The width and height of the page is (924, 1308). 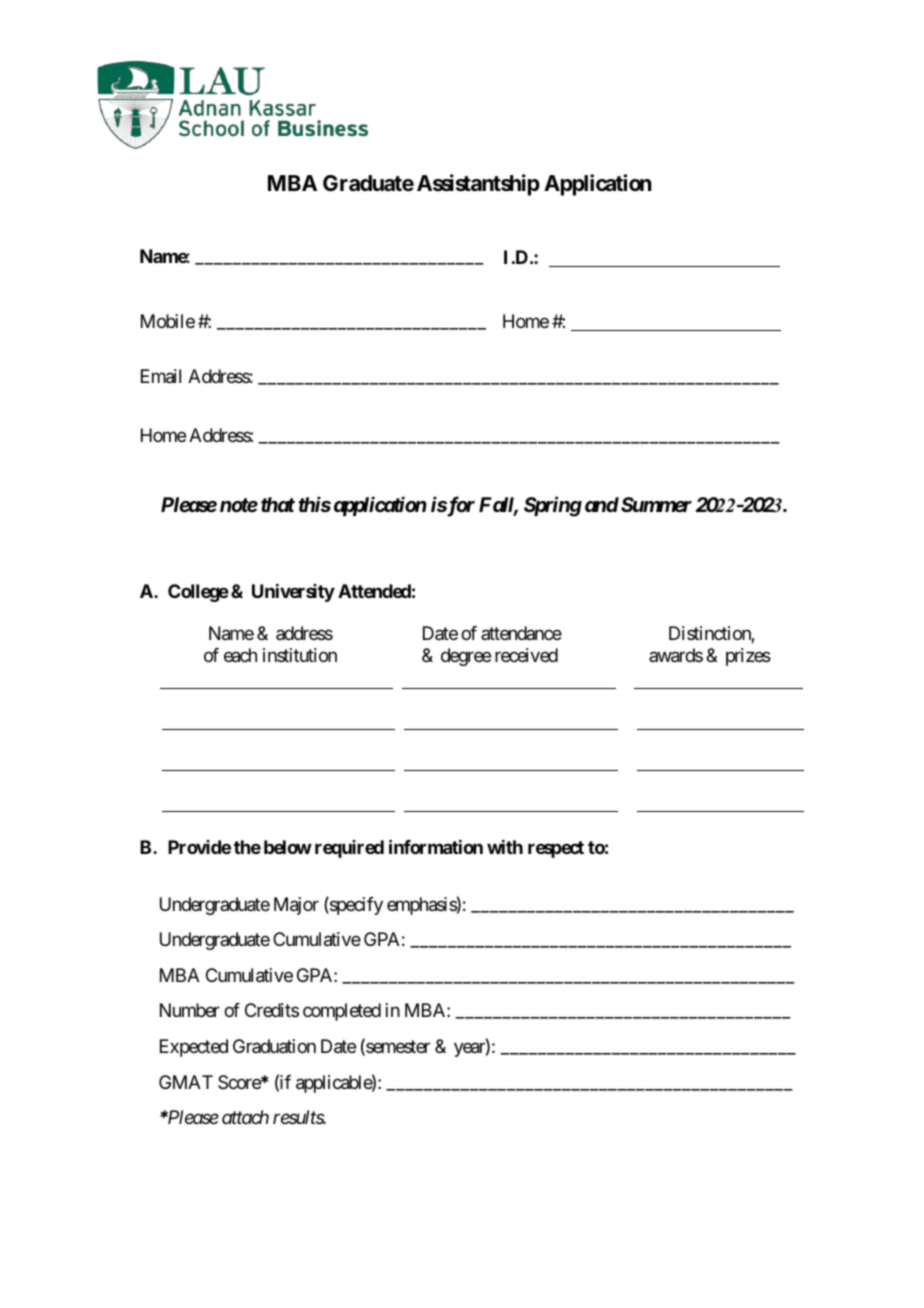 I want to click on respect, so click(x=556, y=849).
